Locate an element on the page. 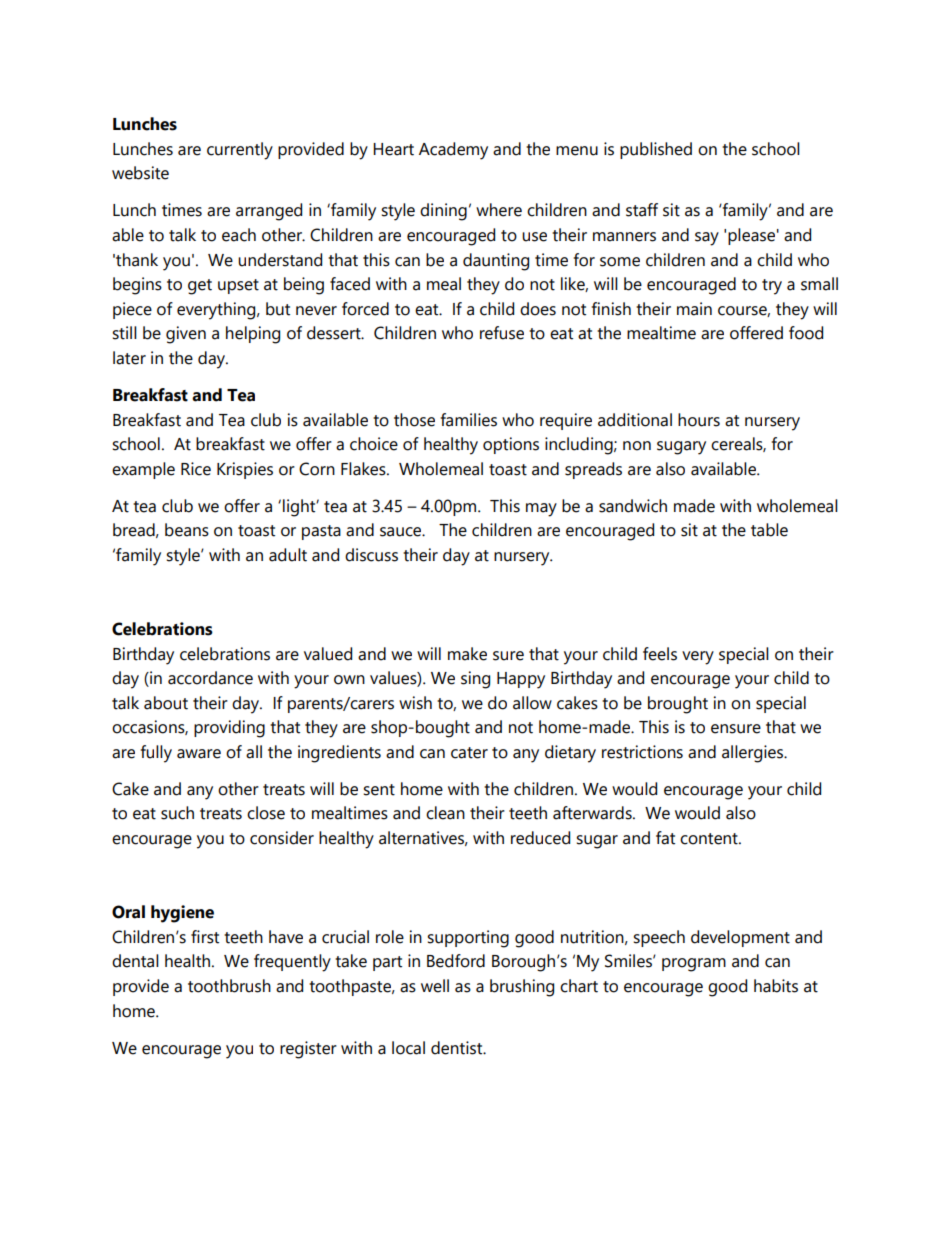  published is located at coordinates (656, 150).
